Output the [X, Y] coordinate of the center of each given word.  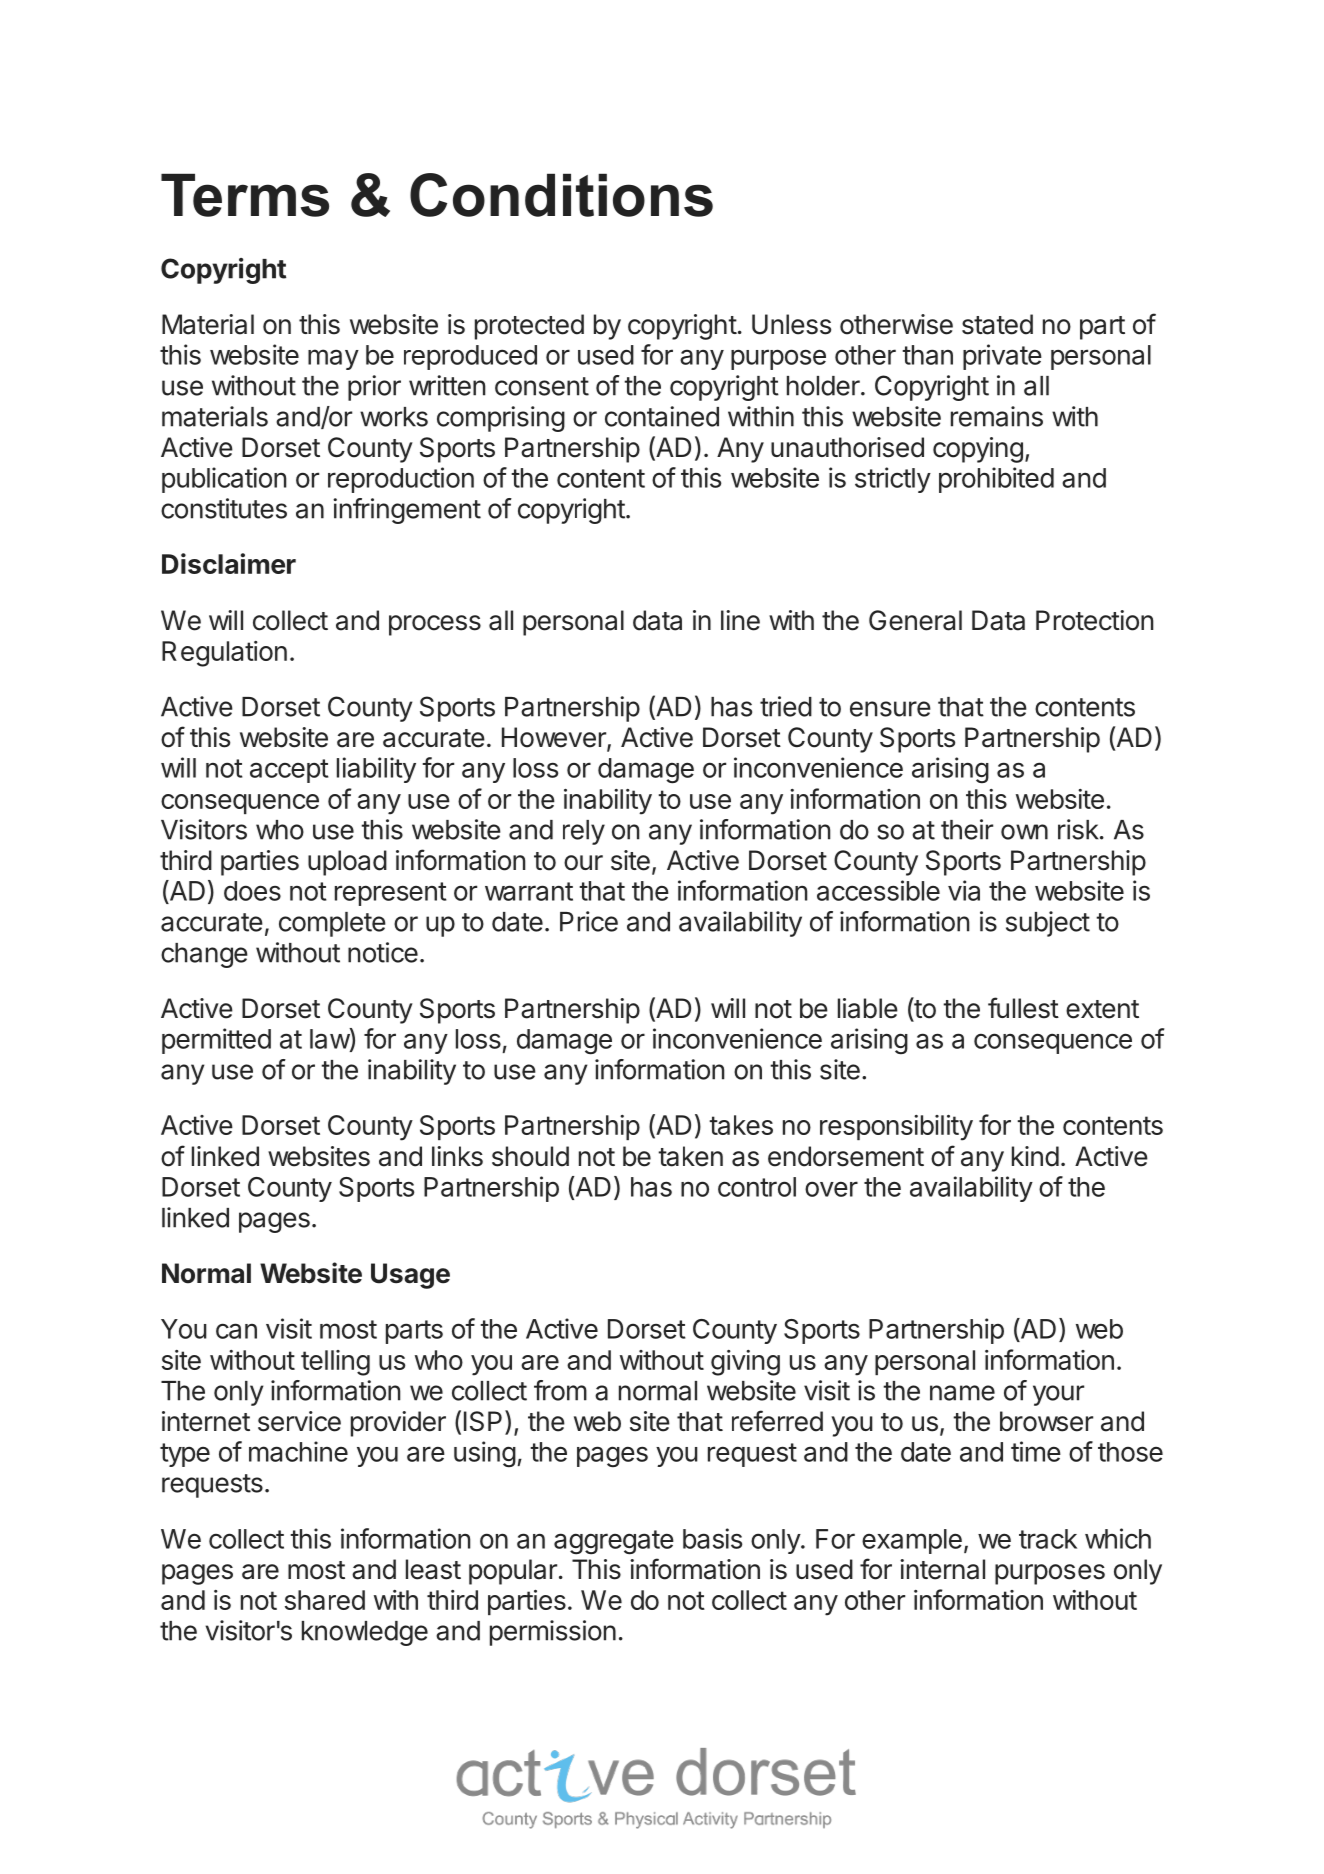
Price [589, 921]
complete [332, 924]
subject [1048, 924]
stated [997, 324]
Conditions [561, 195]
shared [325, 1600]
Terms [245, 195]
